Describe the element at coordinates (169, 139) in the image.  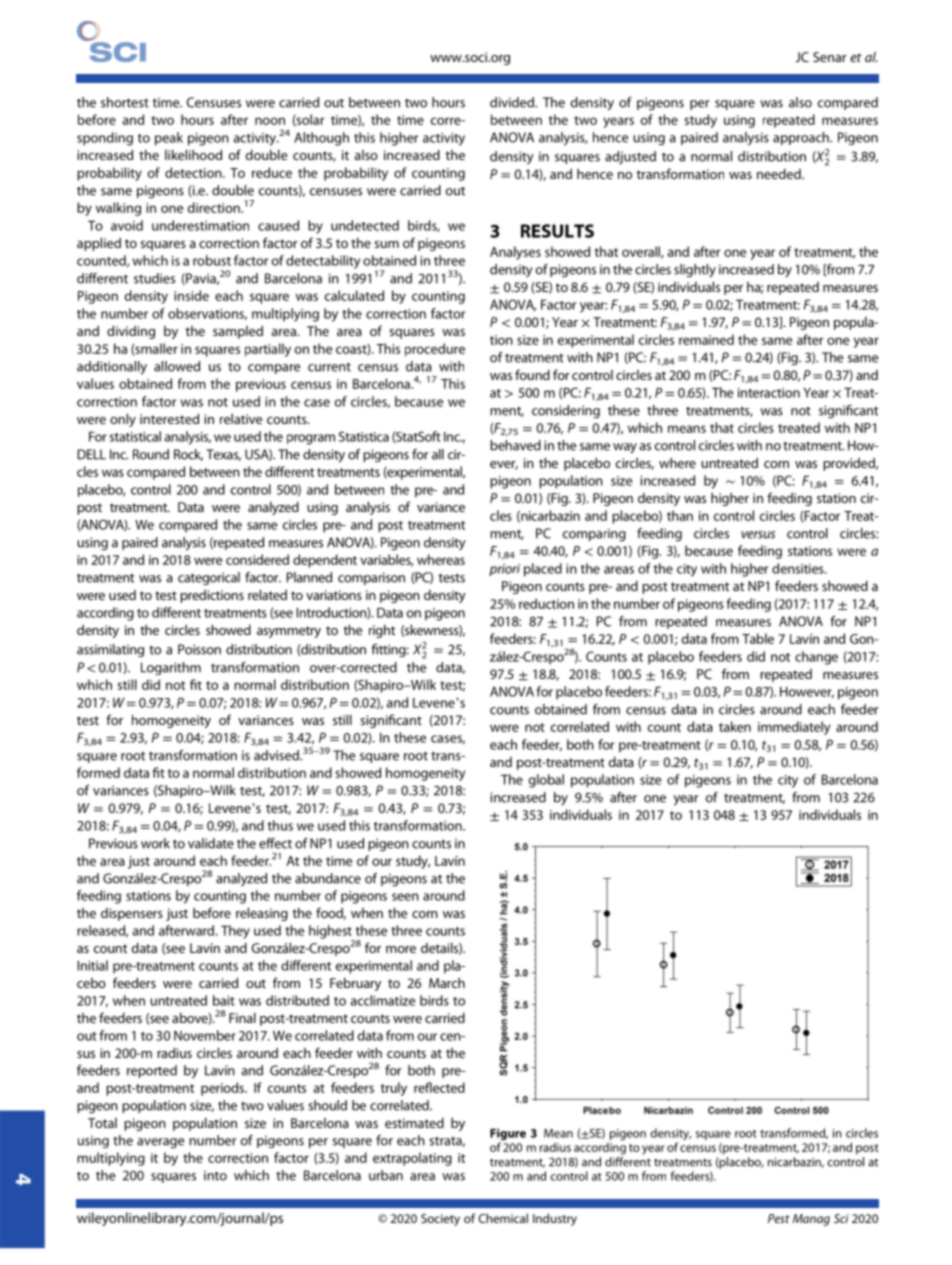
I see `peak` at that location.
